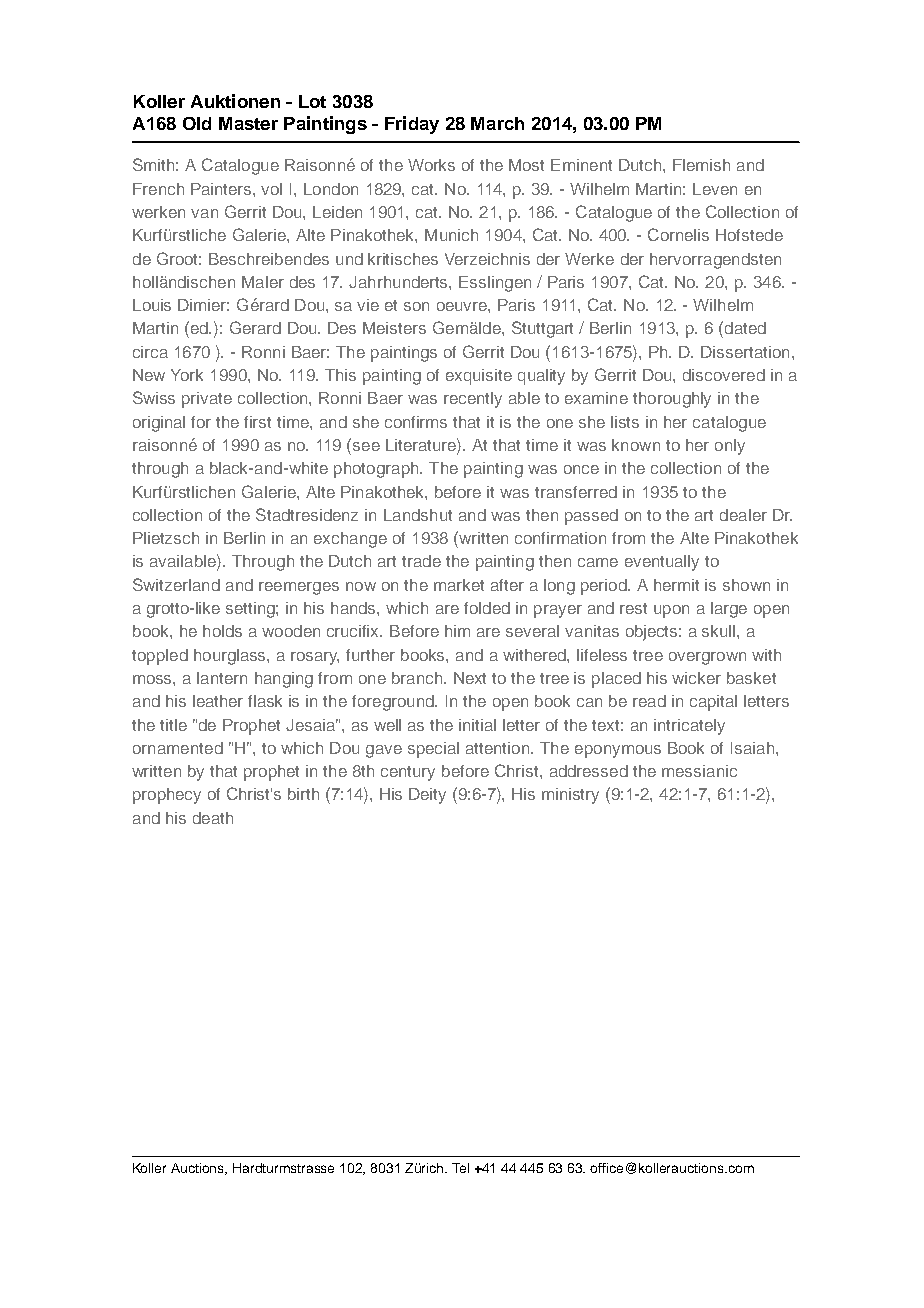 The height and width of the screenshot is (1308, 924). Describe the element at coordinates (676, 585) in the screenshot. I see `hermit` at that location.
